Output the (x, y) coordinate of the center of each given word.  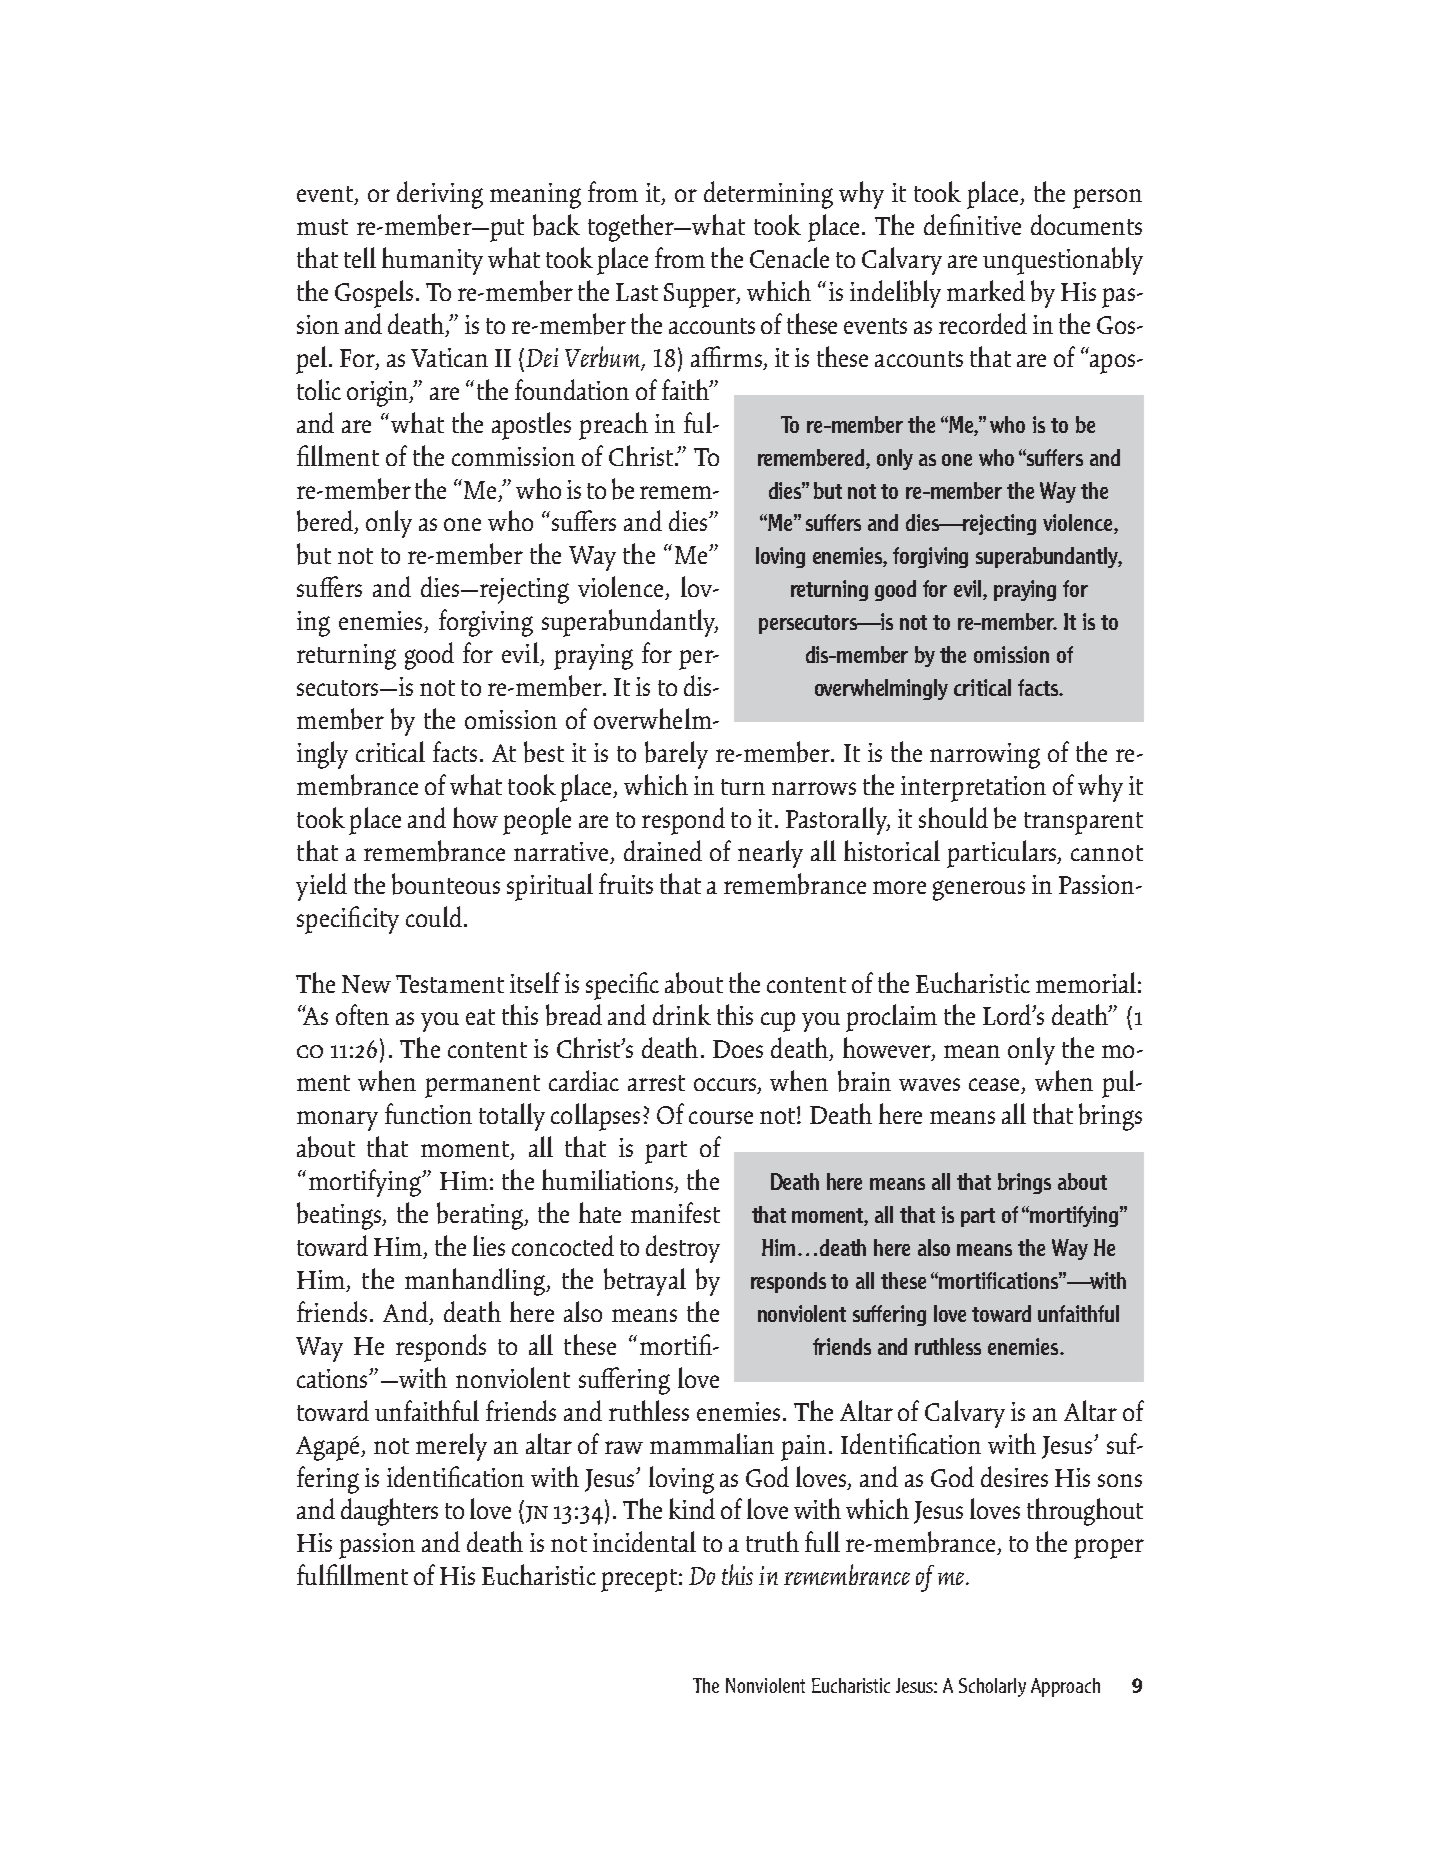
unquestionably (1063, 261)
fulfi (318, 1574)
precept (639, 1580)
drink (682, 1014)
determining (768, 195)
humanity (432, 261)
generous (979, 890)
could (435, 916)
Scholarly (992, 1687)
